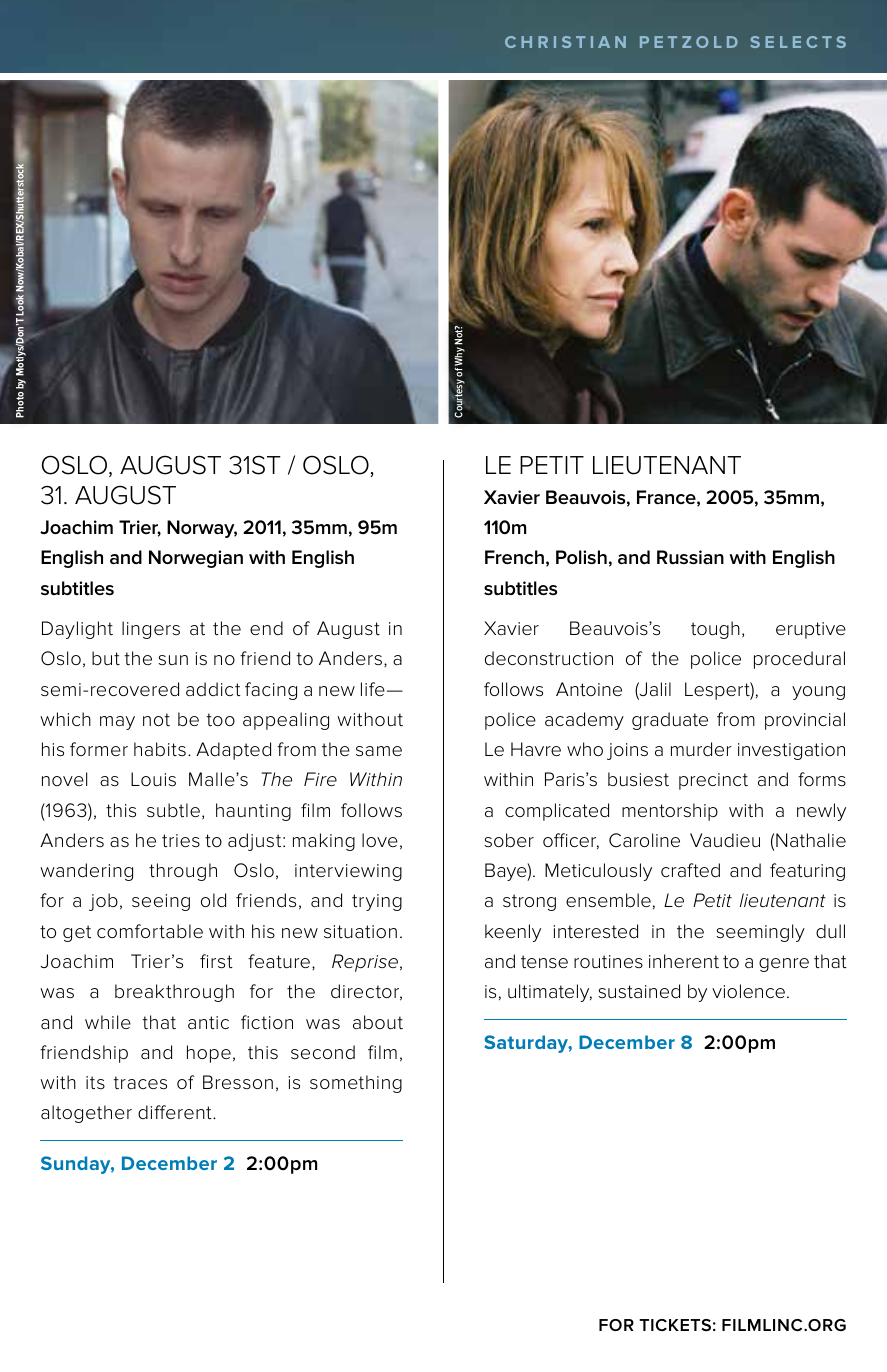 This screenshot has width=887, height=1372. Describe the element at coordinates (196, 559) in the screenshot. I see `Norwegian` at that location.
